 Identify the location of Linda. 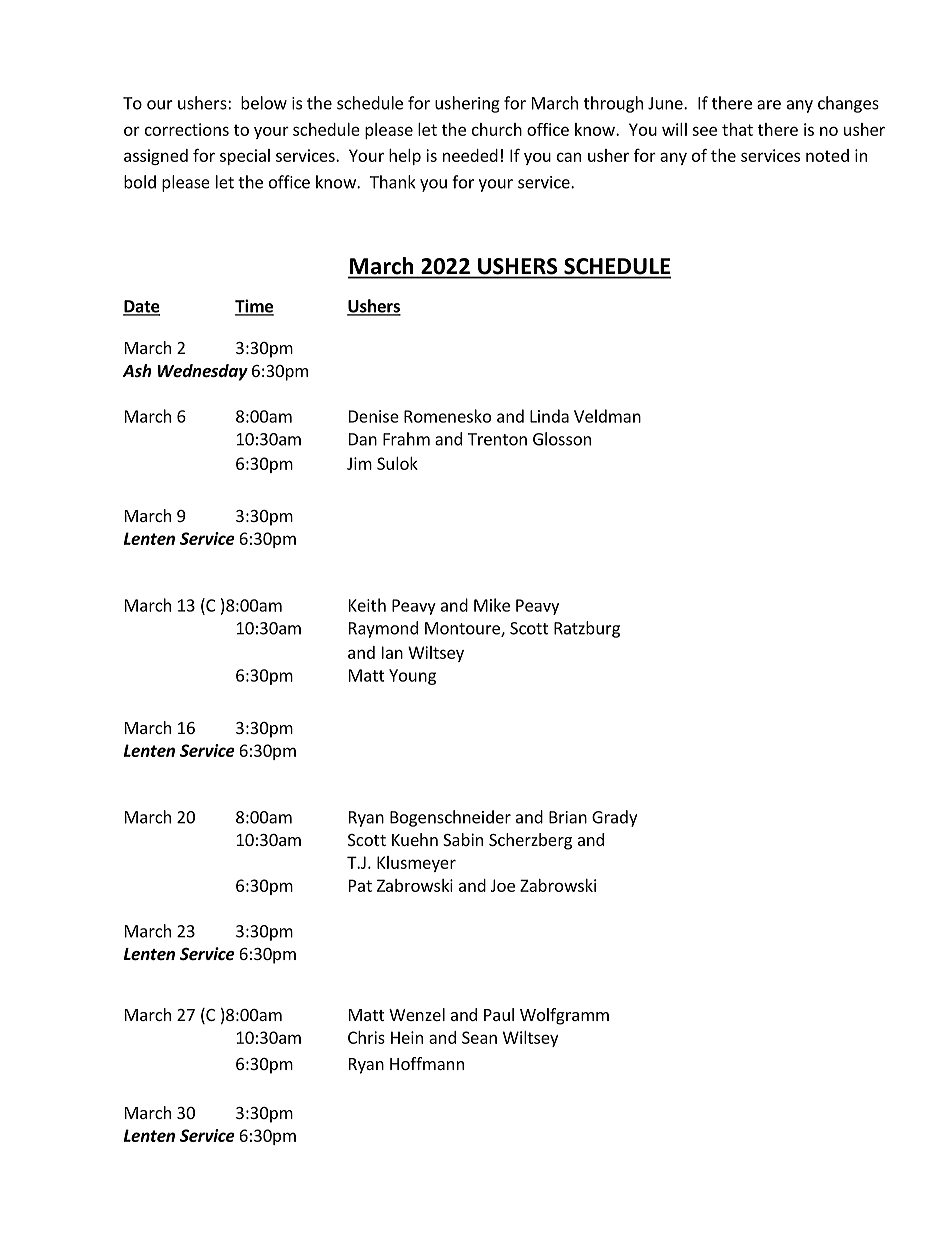
(549, 416).
